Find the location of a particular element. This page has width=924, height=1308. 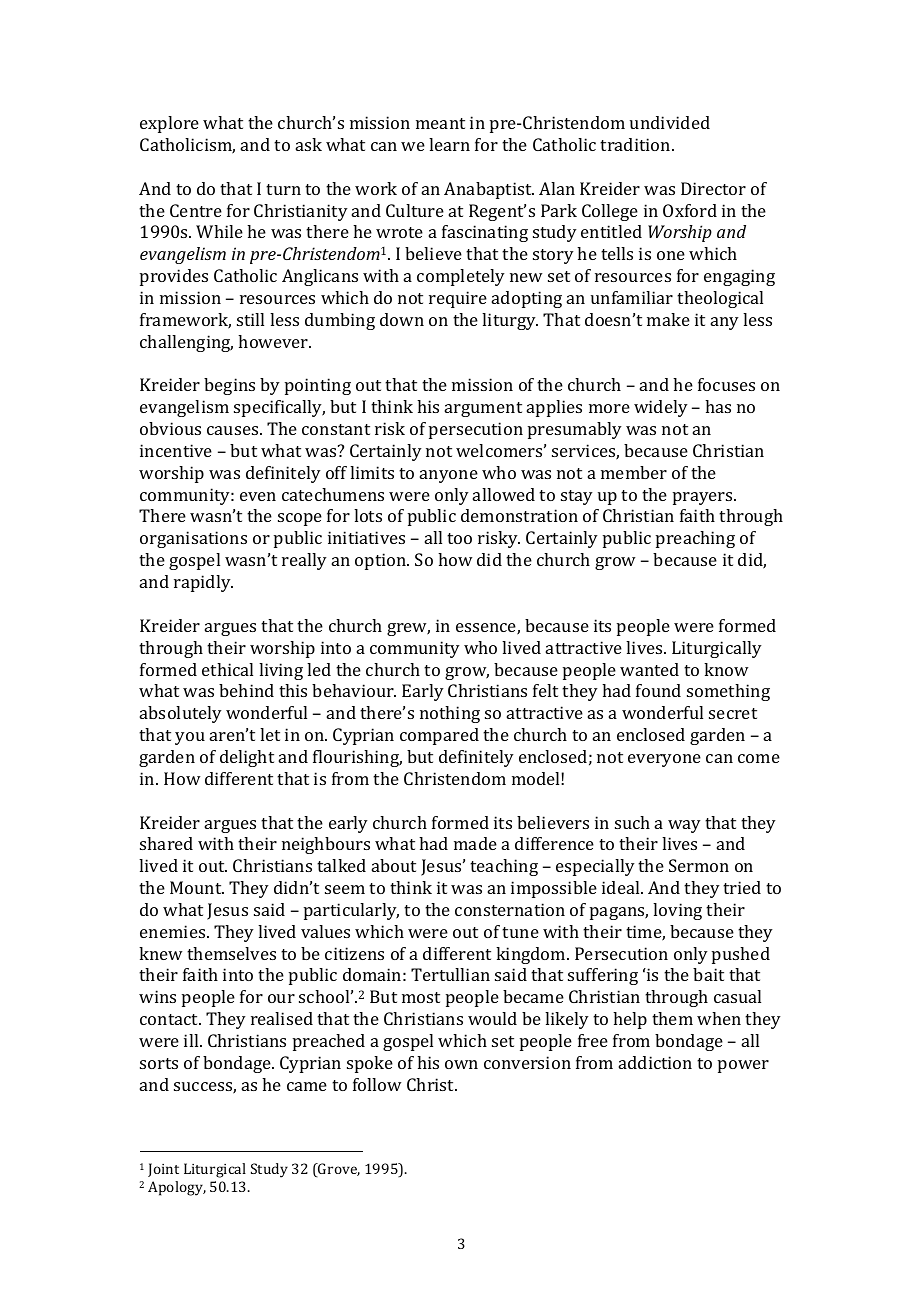

Joint is located at coordinates (163, 1170).
